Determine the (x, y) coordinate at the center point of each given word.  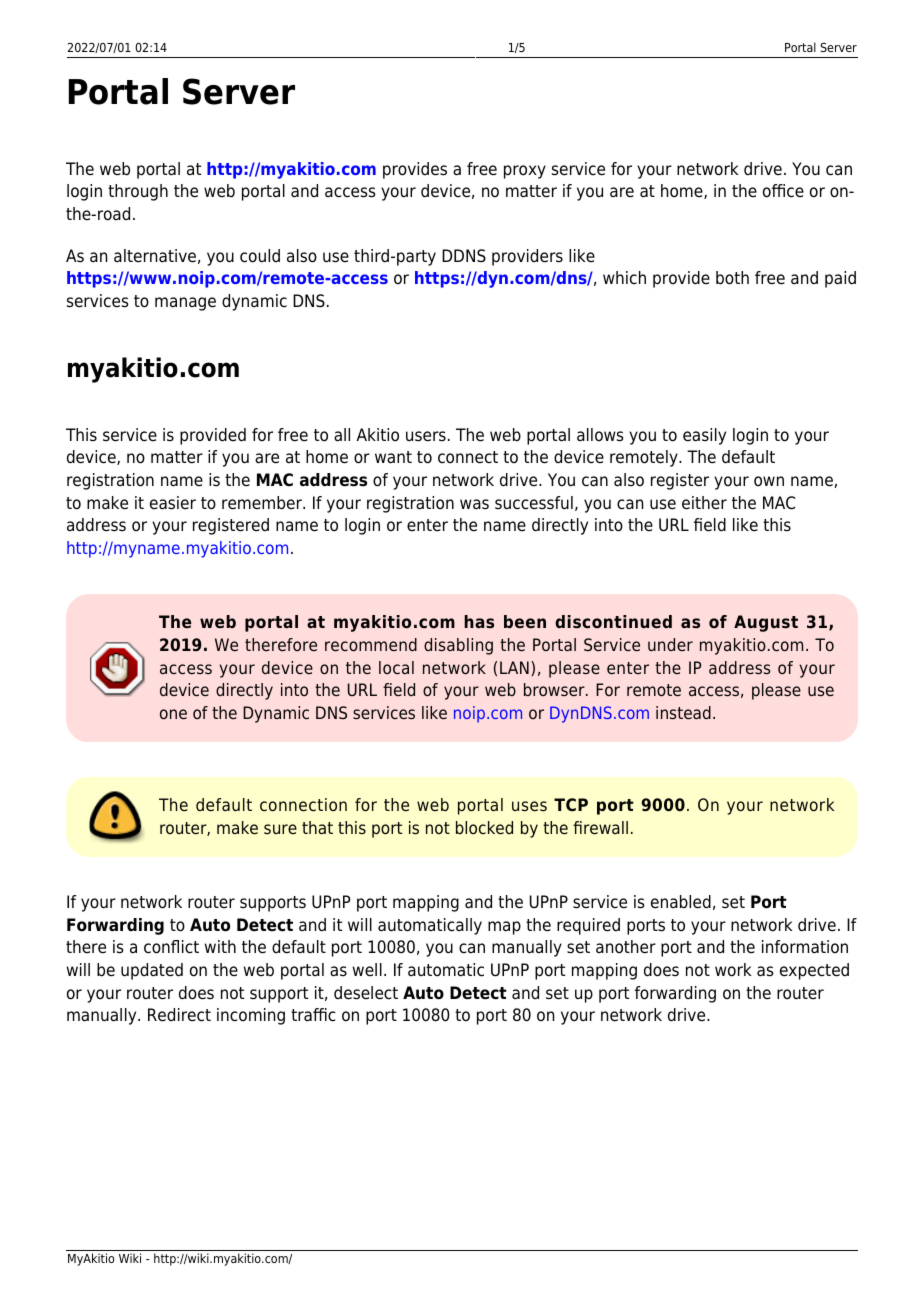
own (769, 481)
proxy (525, 172)
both (732, 278)
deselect (366, 993)
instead (683, 712)
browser (555, 689)
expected (814, 971)
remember (263, 503)
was (474, 504)
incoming (251, 1016)
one (173, 714)
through (138, 192)
